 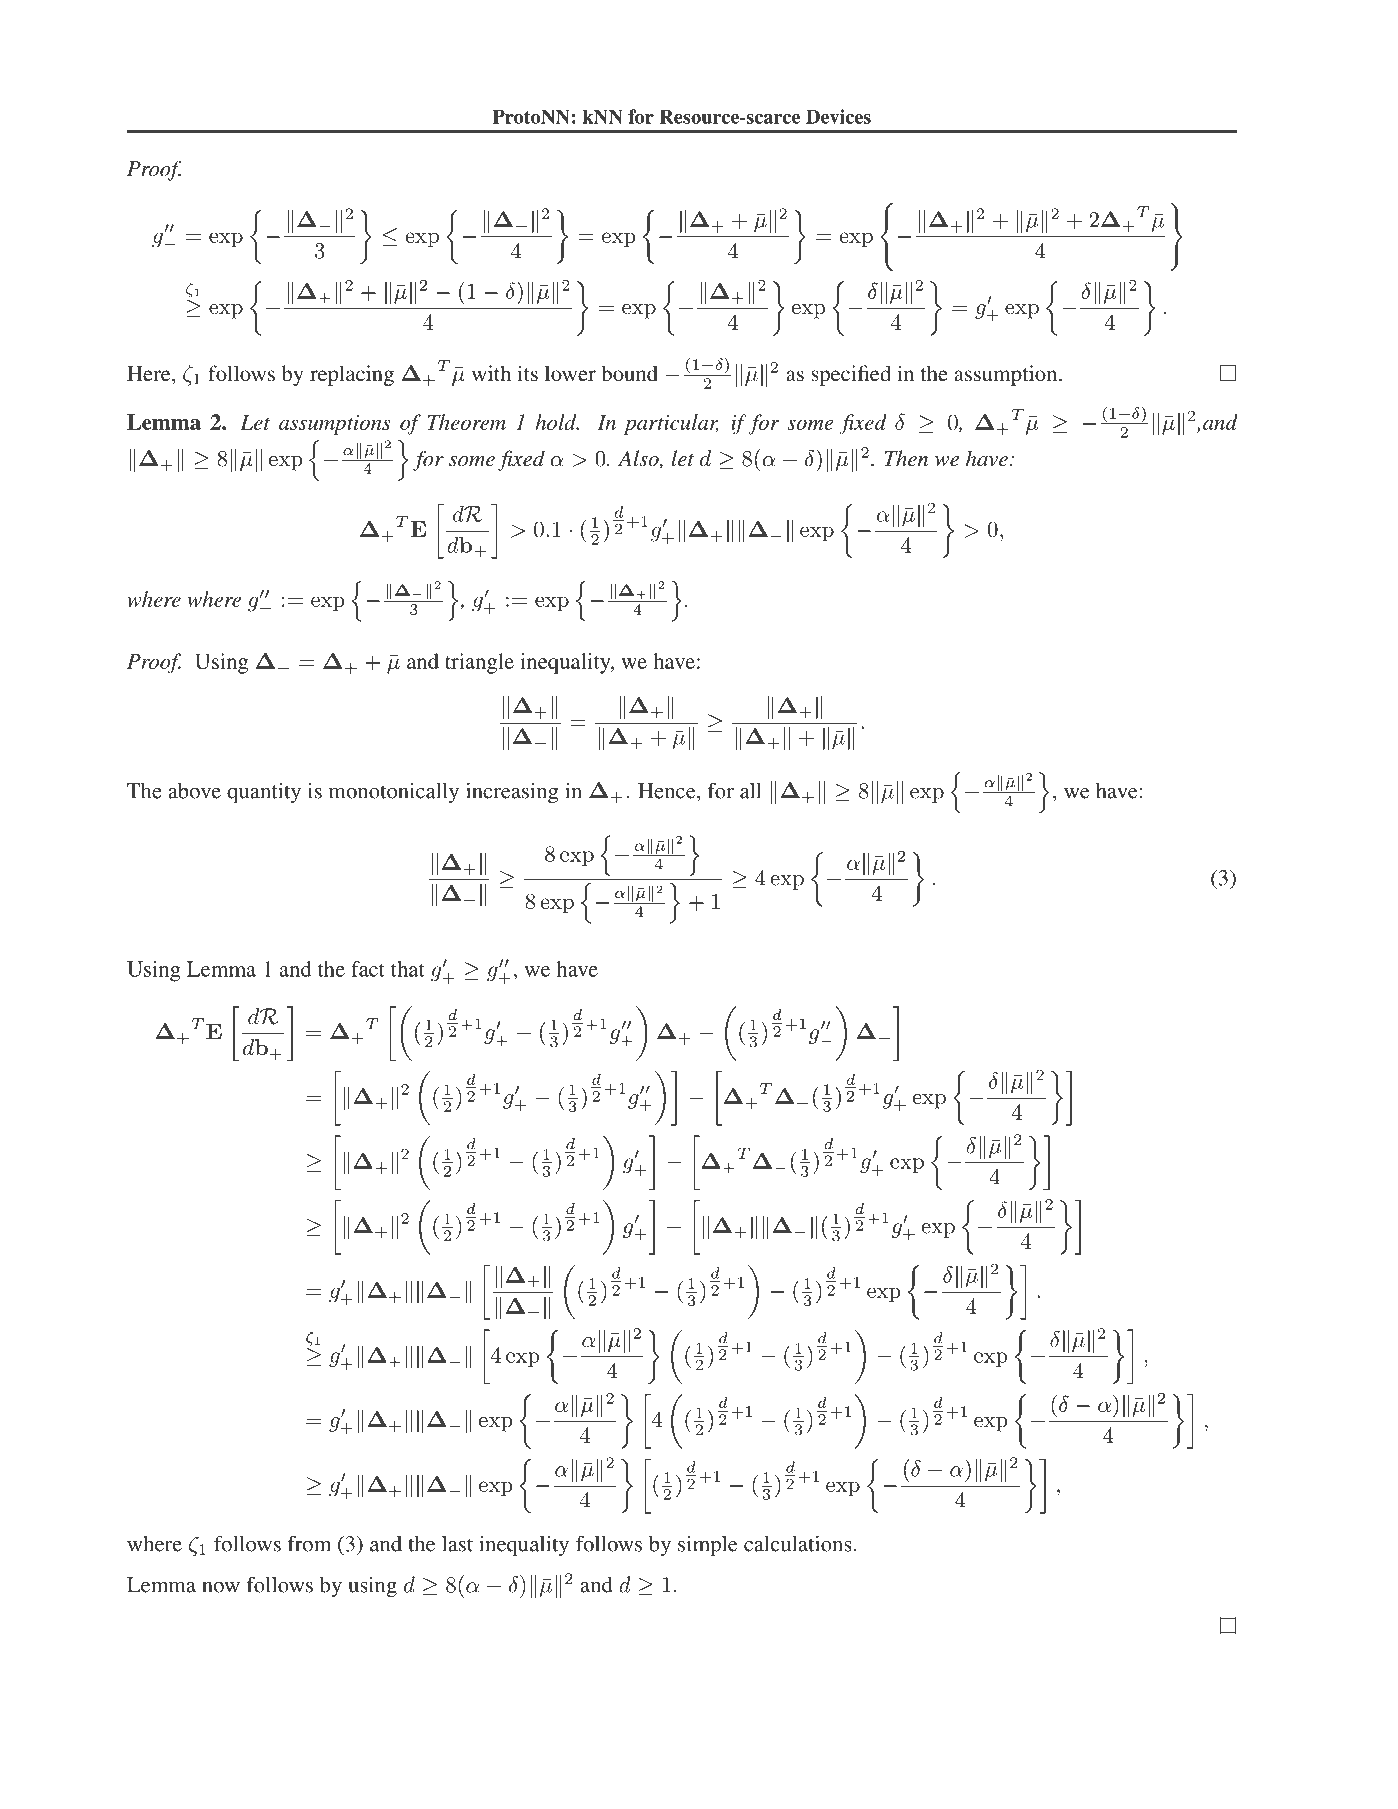 I want to click on Hence, so click(x=668, y=791).
